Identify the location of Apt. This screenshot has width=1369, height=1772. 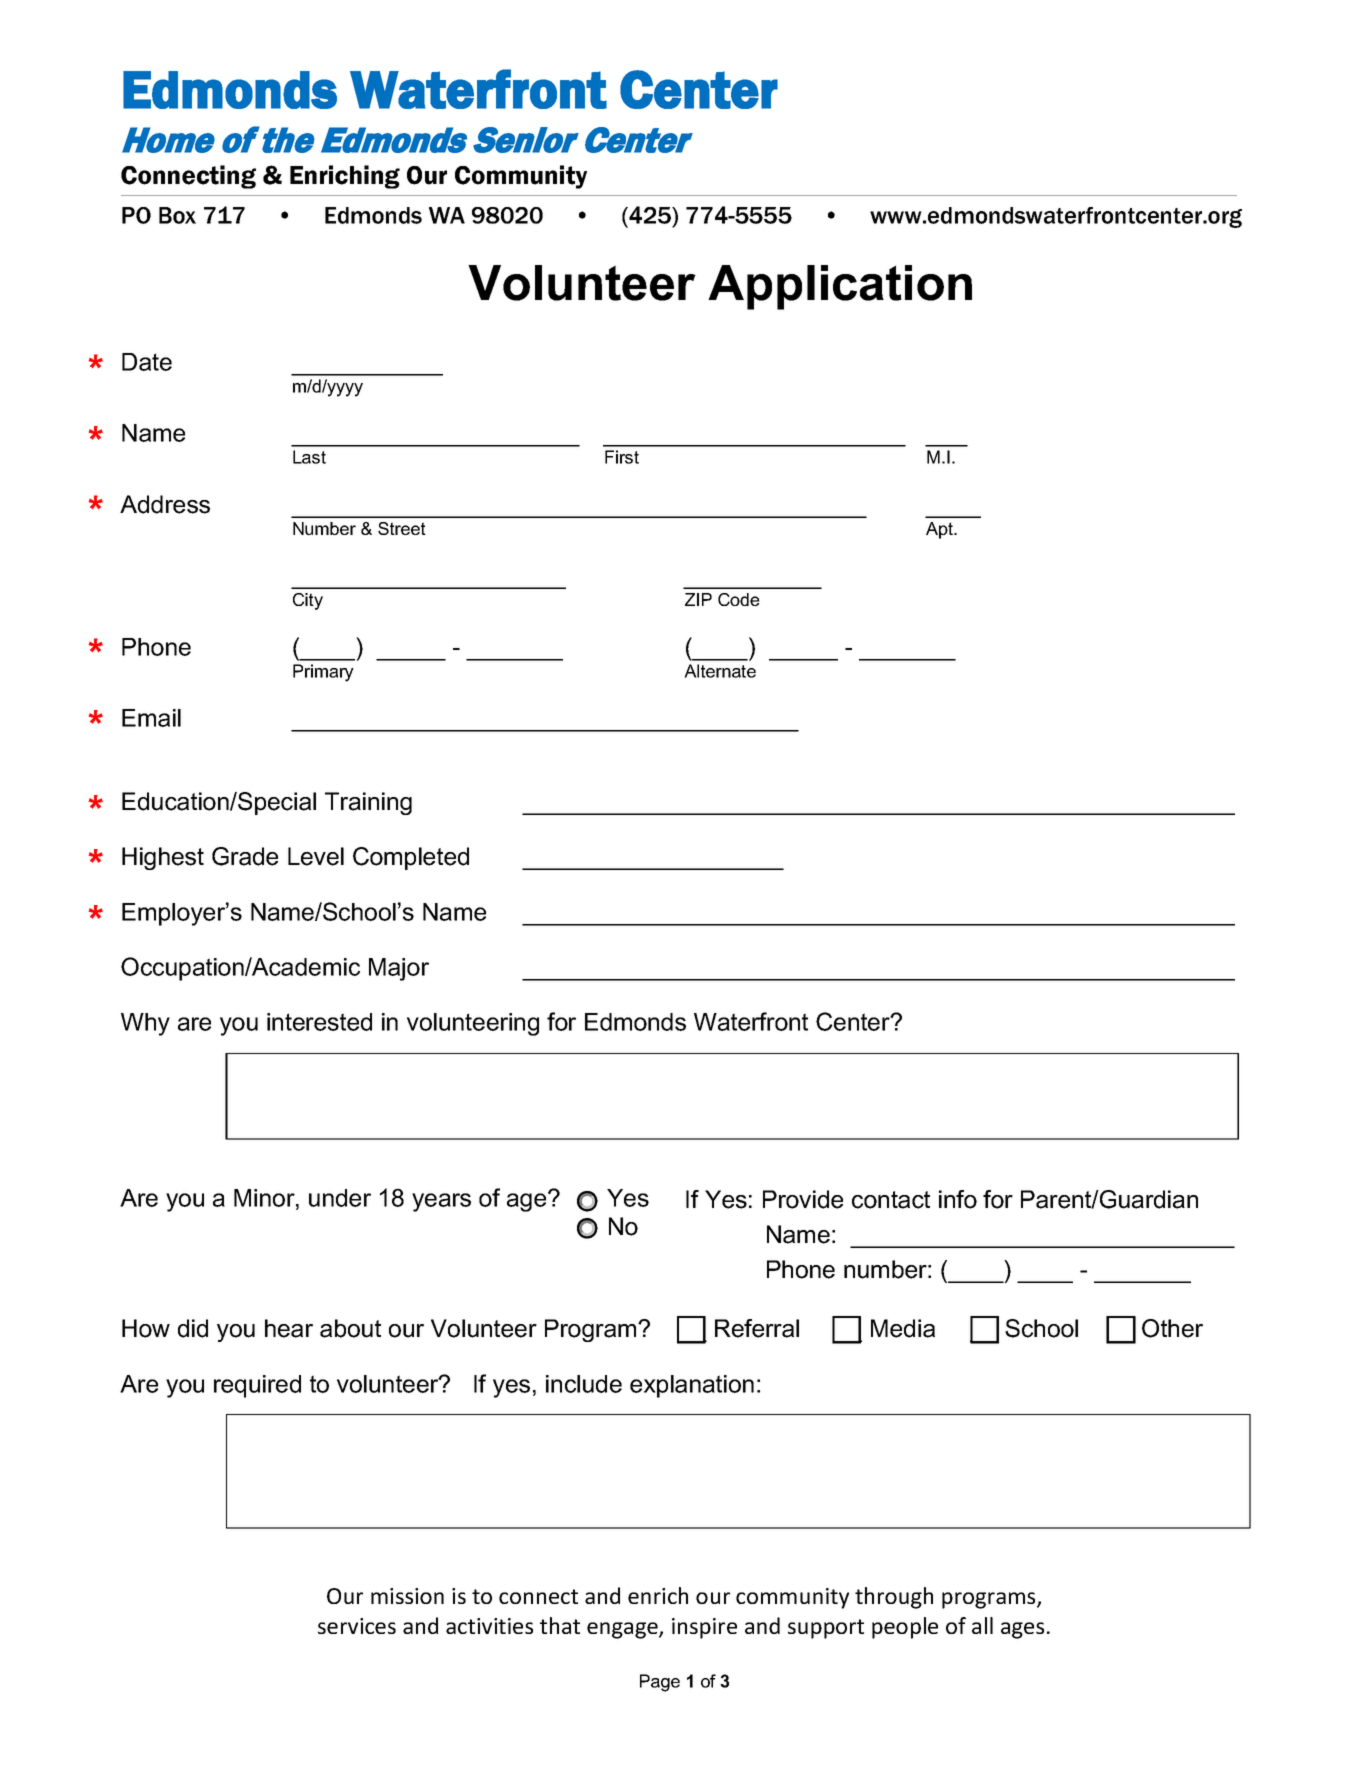
(940, 530).
